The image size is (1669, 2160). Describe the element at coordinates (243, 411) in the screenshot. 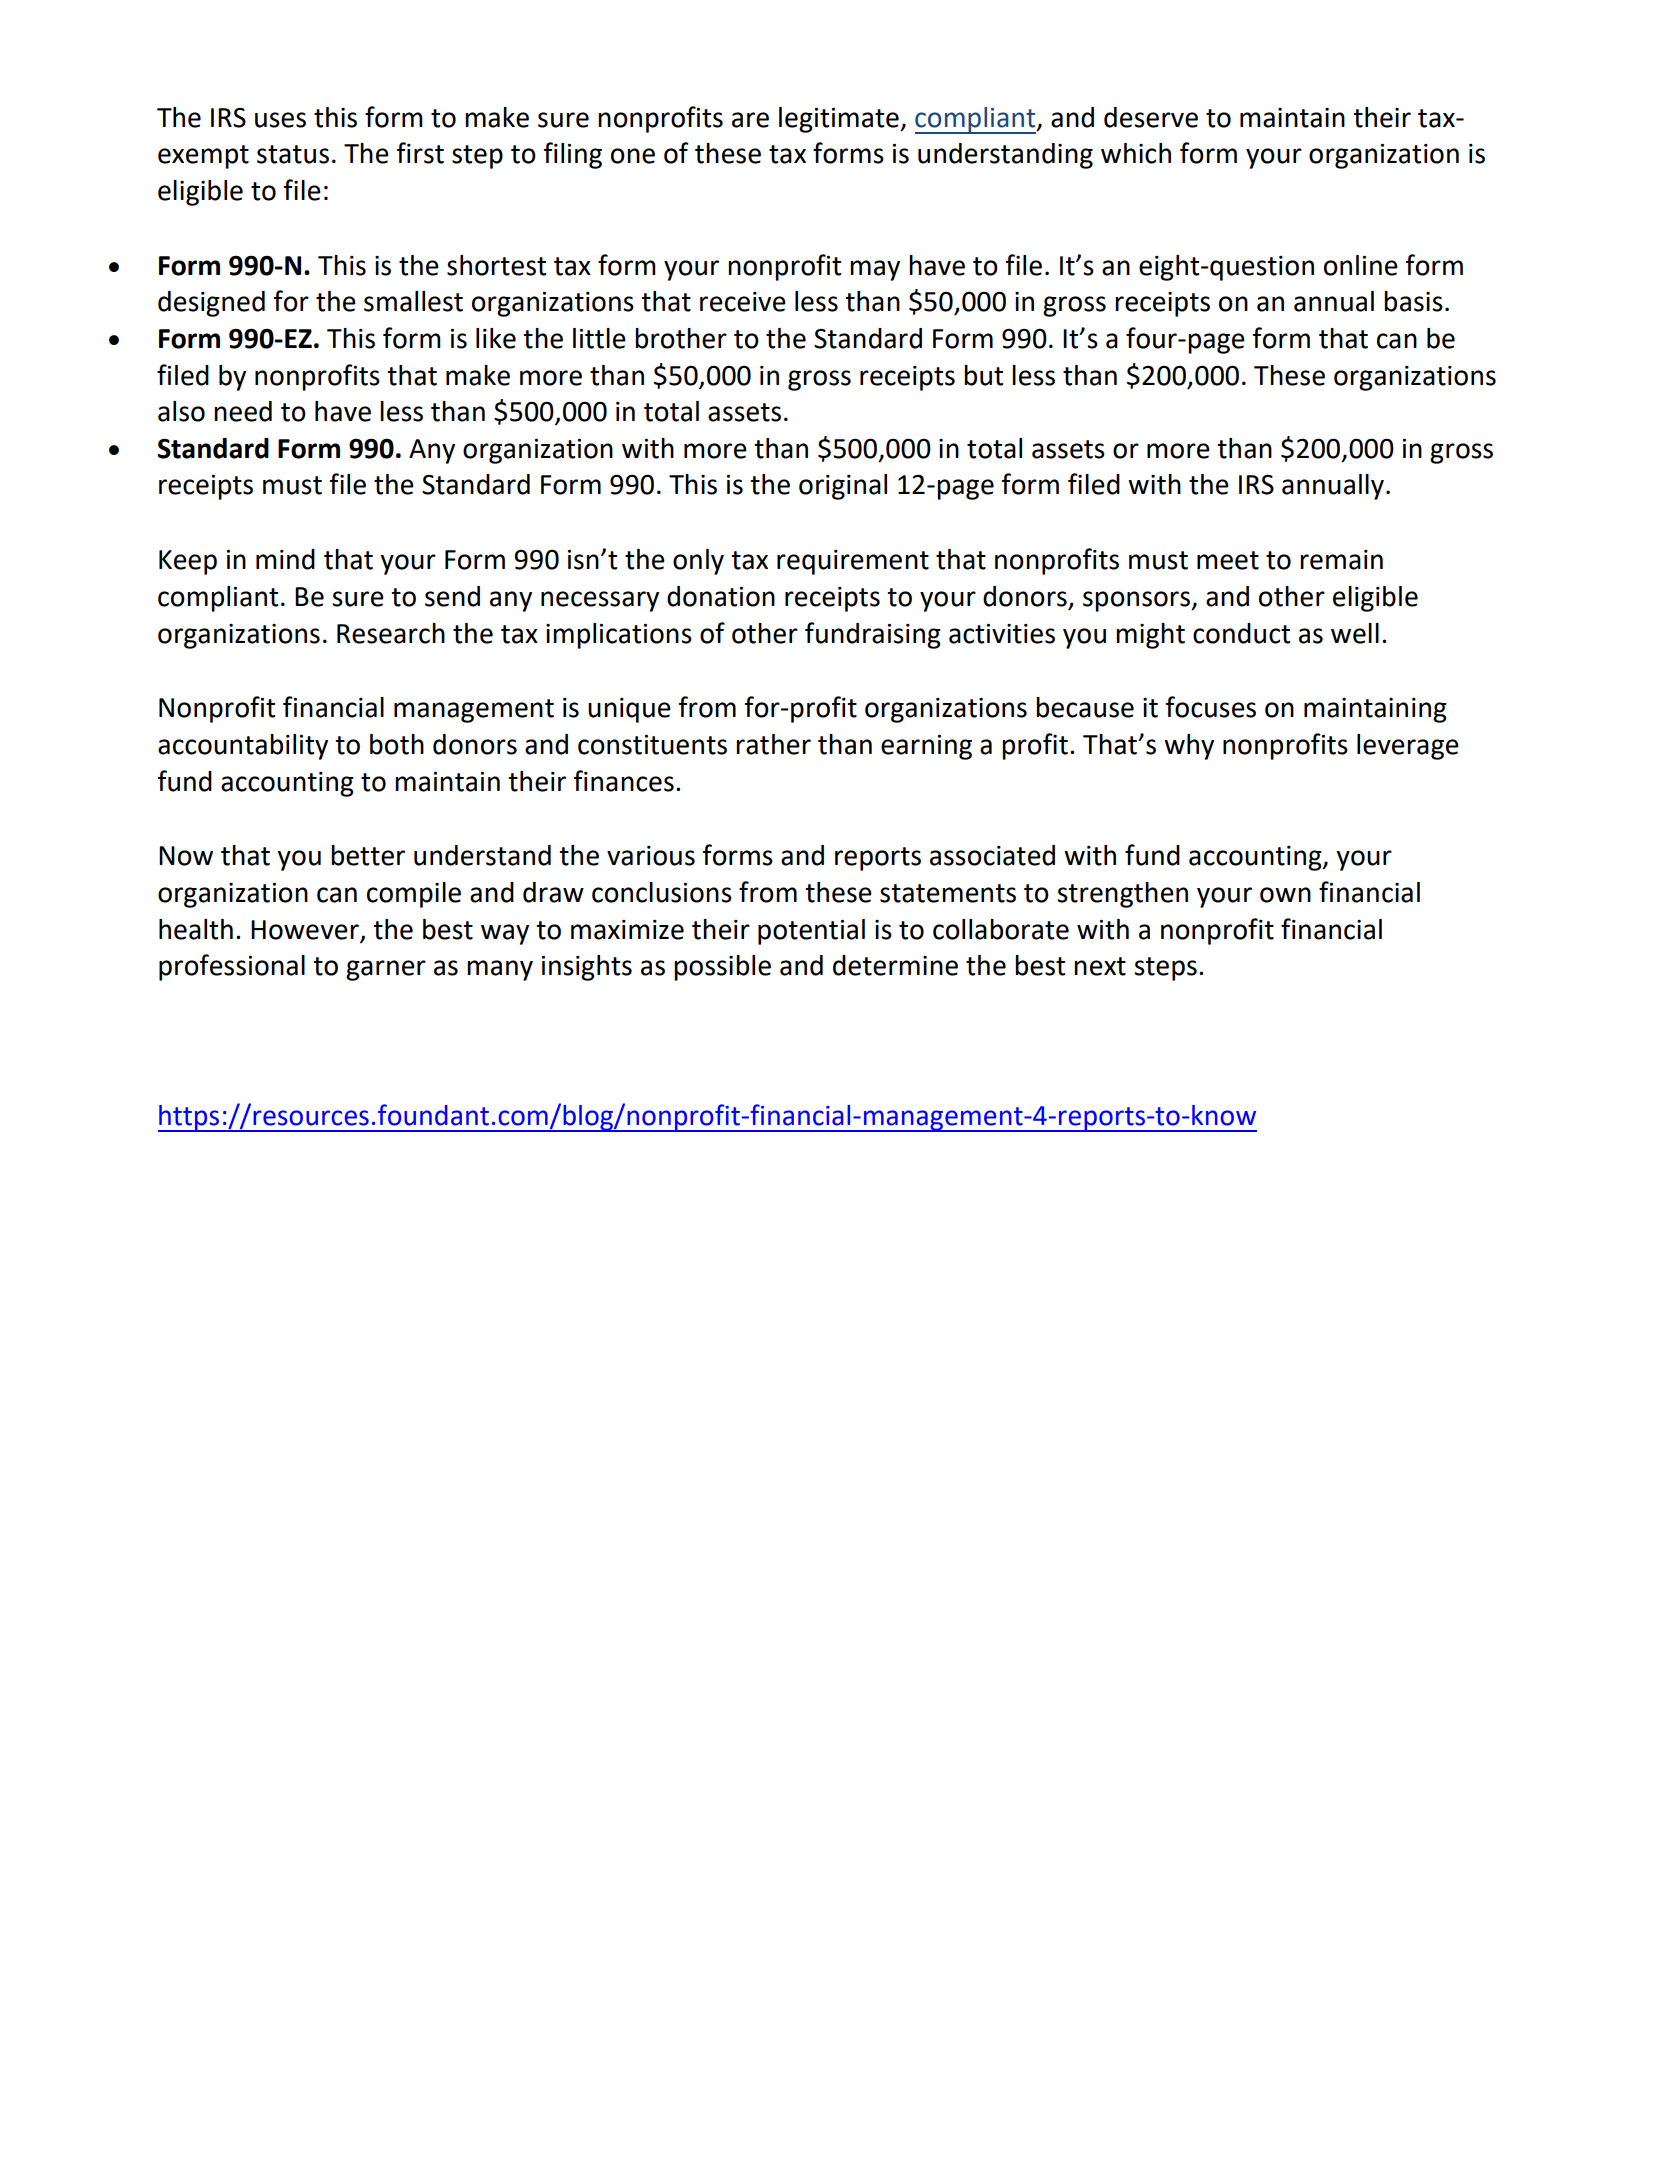

I see `need` at that location.
